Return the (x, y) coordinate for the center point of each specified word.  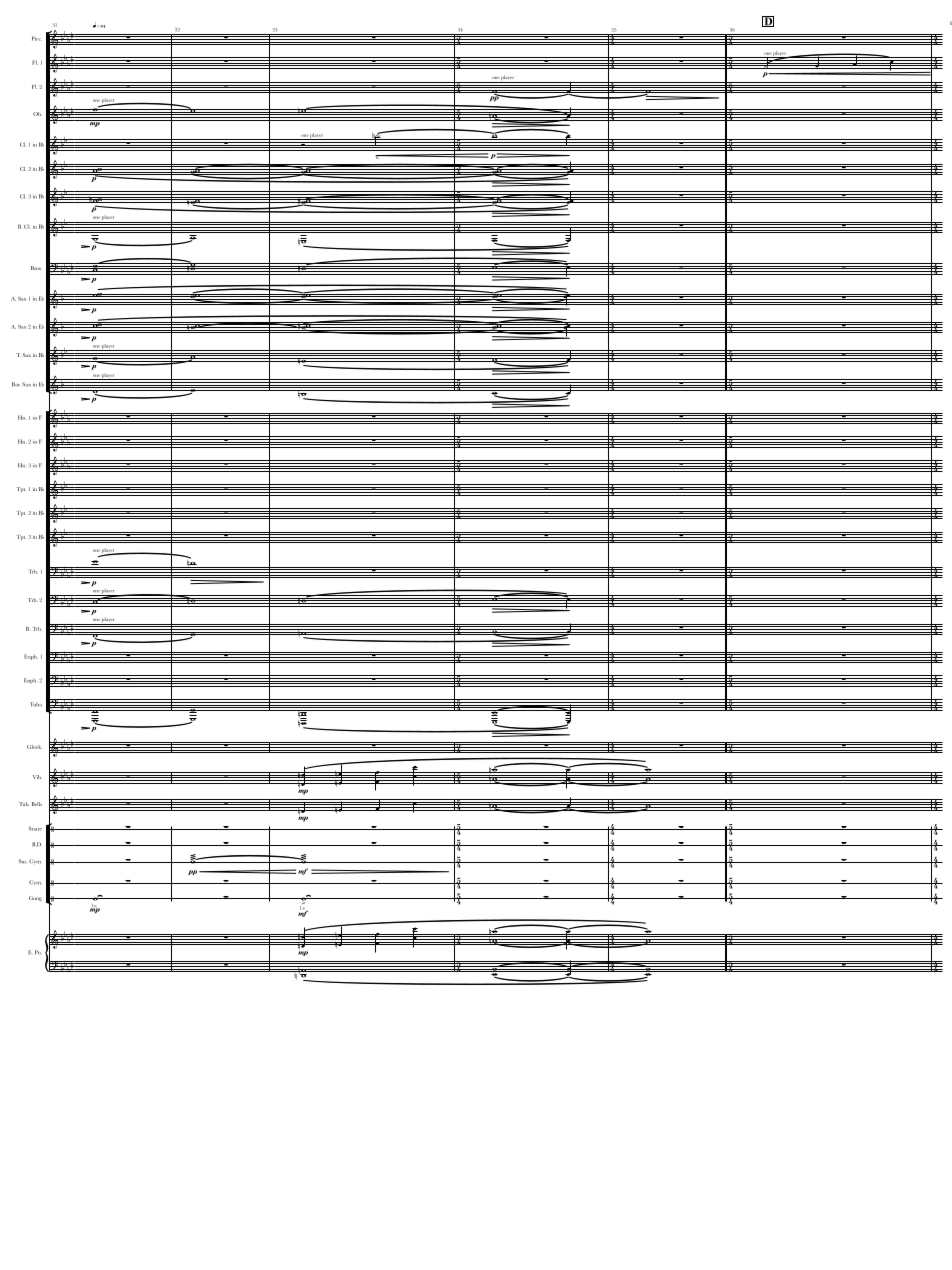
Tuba (36, 704)
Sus (22, 861)
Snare (35, 829)
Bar (16, 384)
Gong (35, 898)
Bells (37, 804)
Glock (34, 747)
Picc (37, 38)
